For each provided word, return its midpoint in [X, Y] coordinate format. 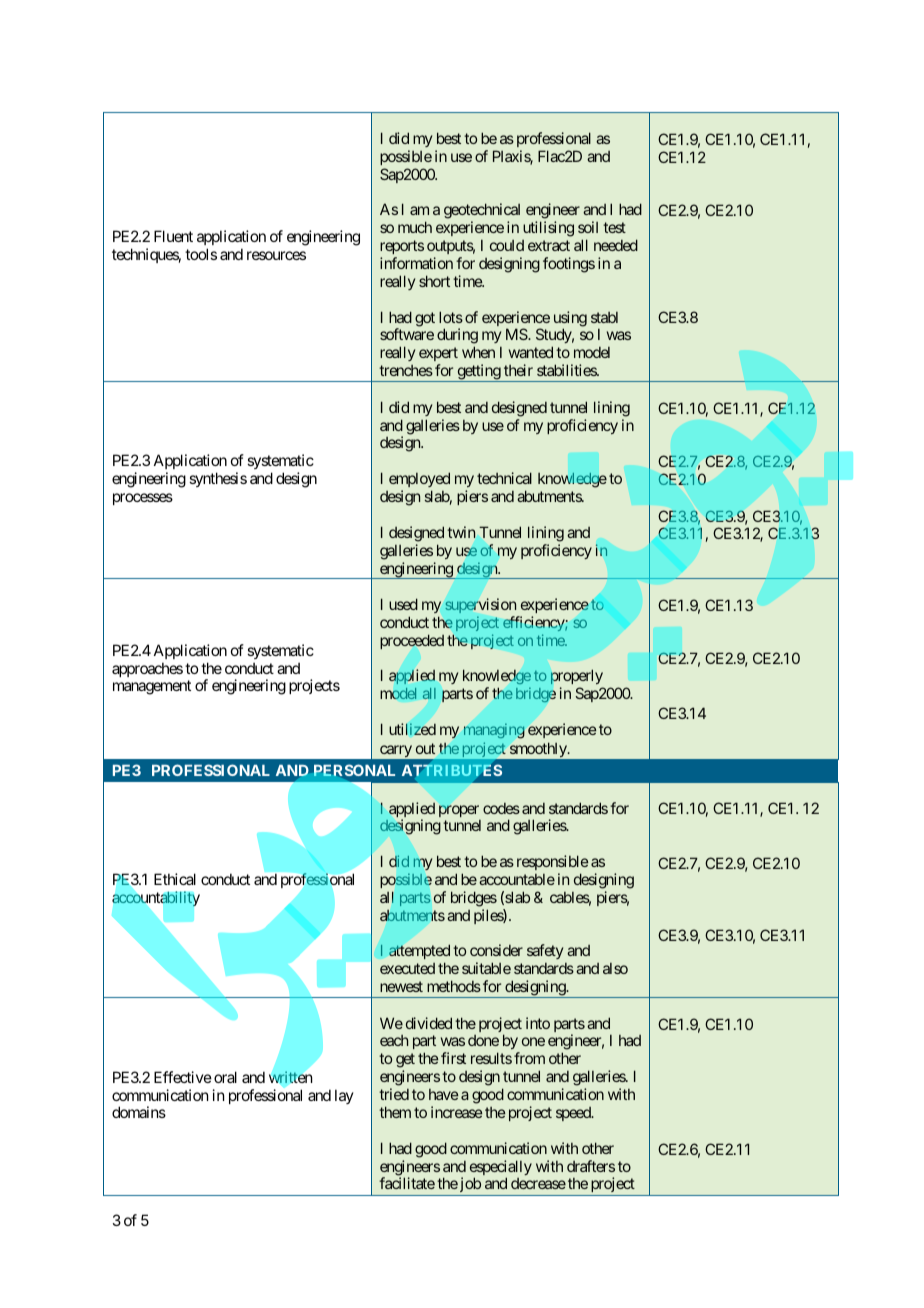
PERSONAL [354, 770]
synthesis [218, 479]
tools [201, 254]
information [416, 263]
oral [225, 1077]
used [403, 604]
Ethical [175, 879]
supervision [480, 605]
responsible [553, 862]
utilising [548, 229]
